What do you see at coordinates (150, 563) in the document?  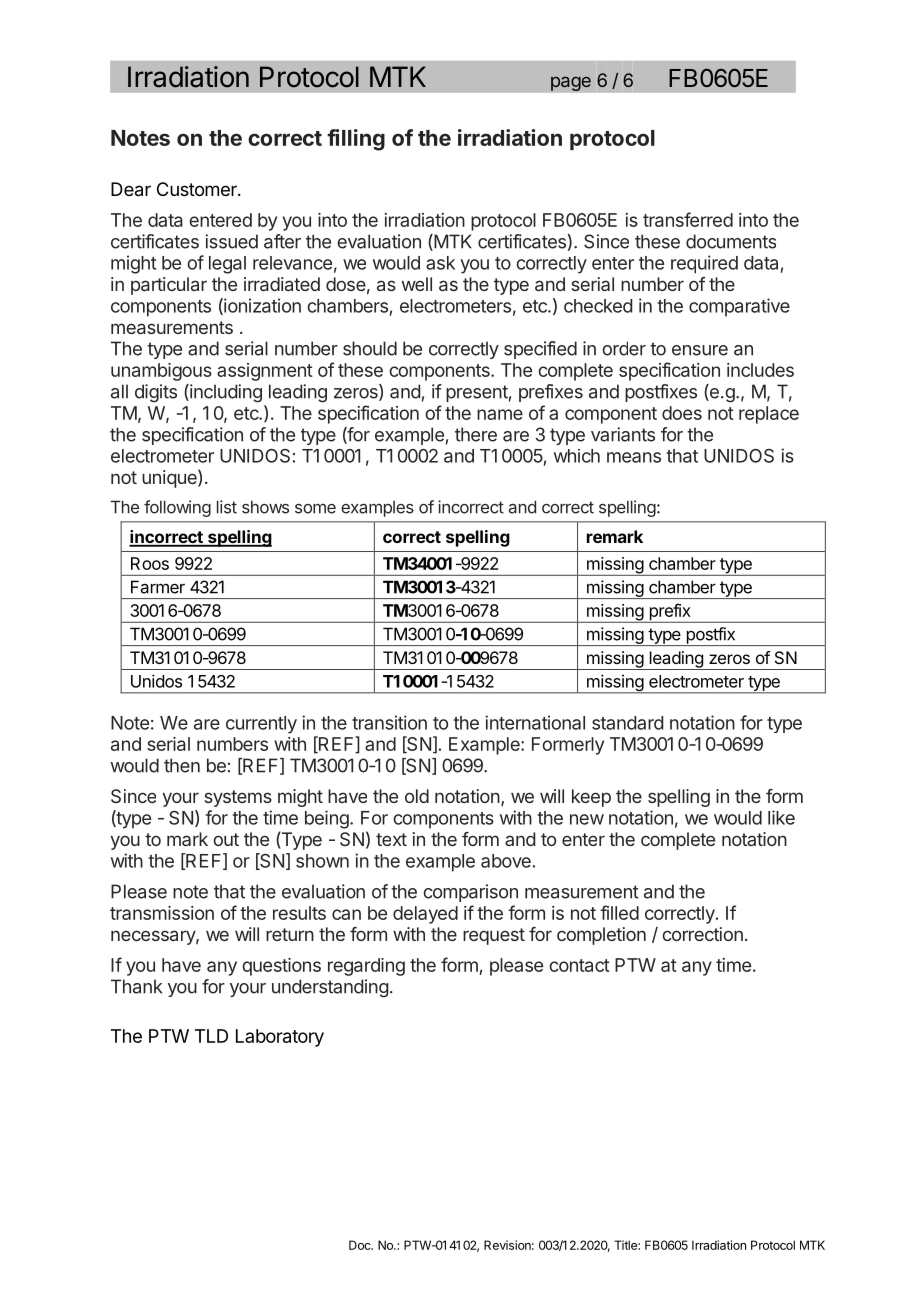 I see `Roos` at bounding box center [150, 563].
